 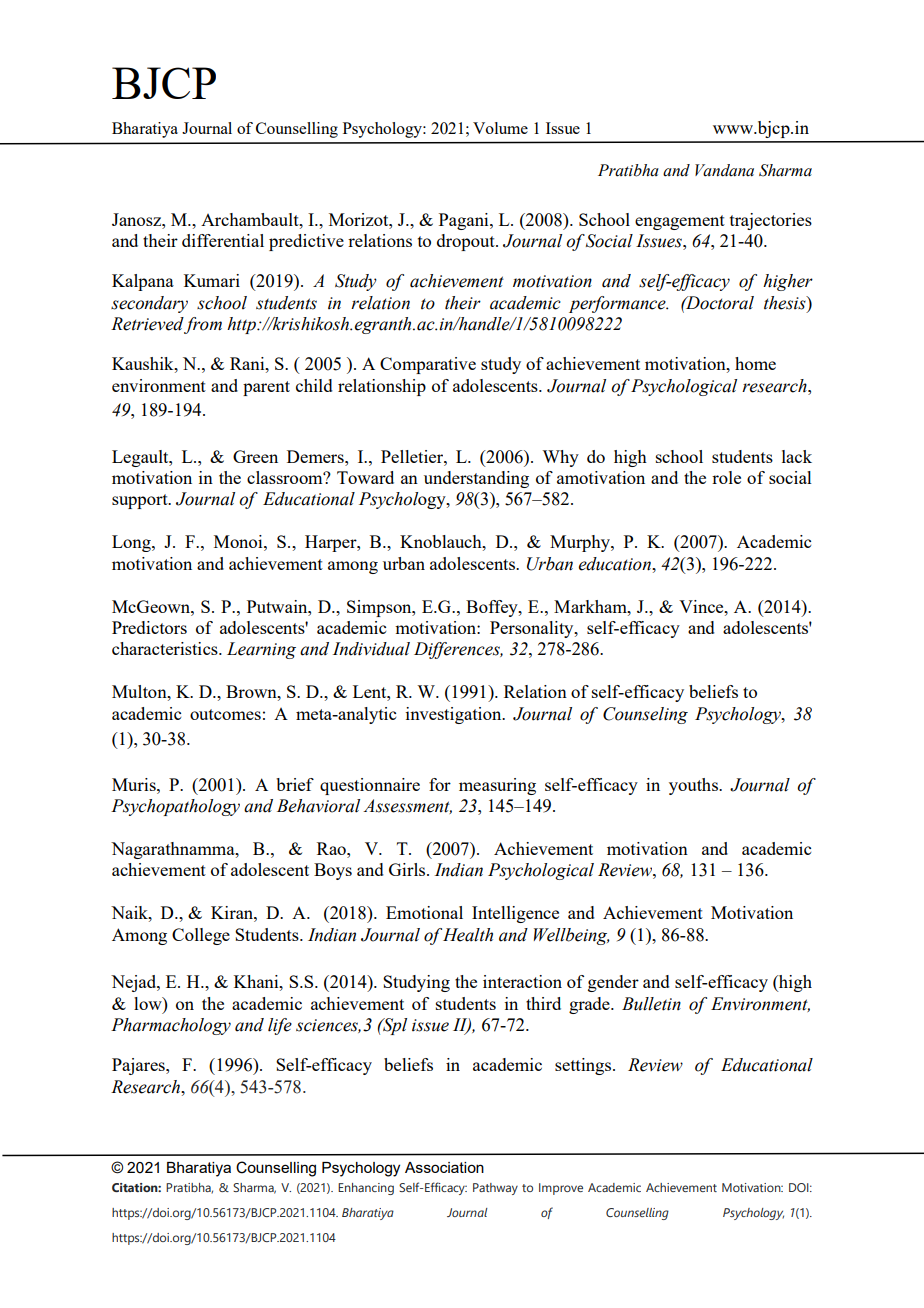 I want to click on differential, so click(x=223, y=240).
